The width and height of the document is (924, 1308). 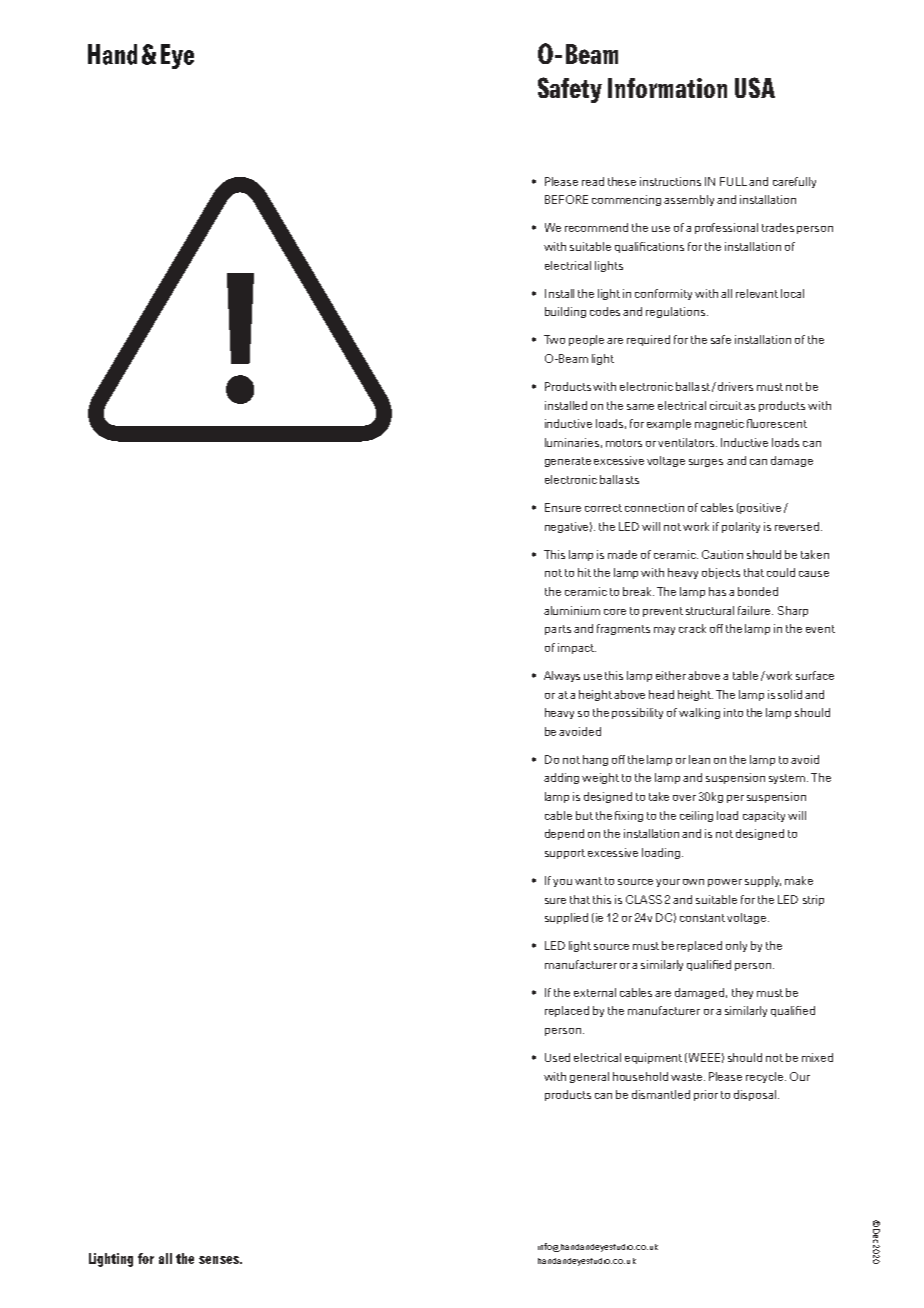 I want to click on depend, so click(x=564, y=834).
